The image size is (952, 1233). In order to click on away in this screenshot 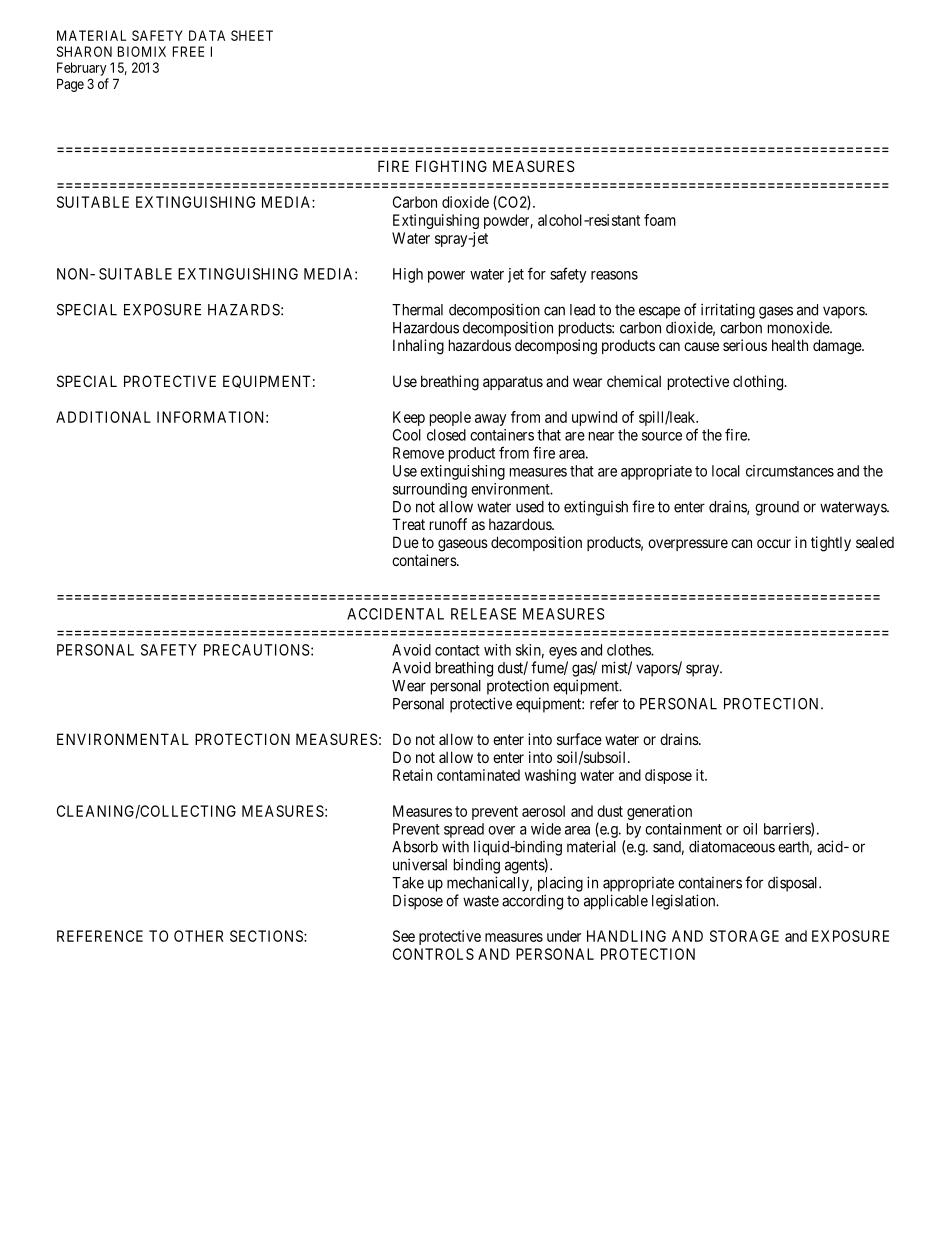, I will do `click(490, 420)`.
